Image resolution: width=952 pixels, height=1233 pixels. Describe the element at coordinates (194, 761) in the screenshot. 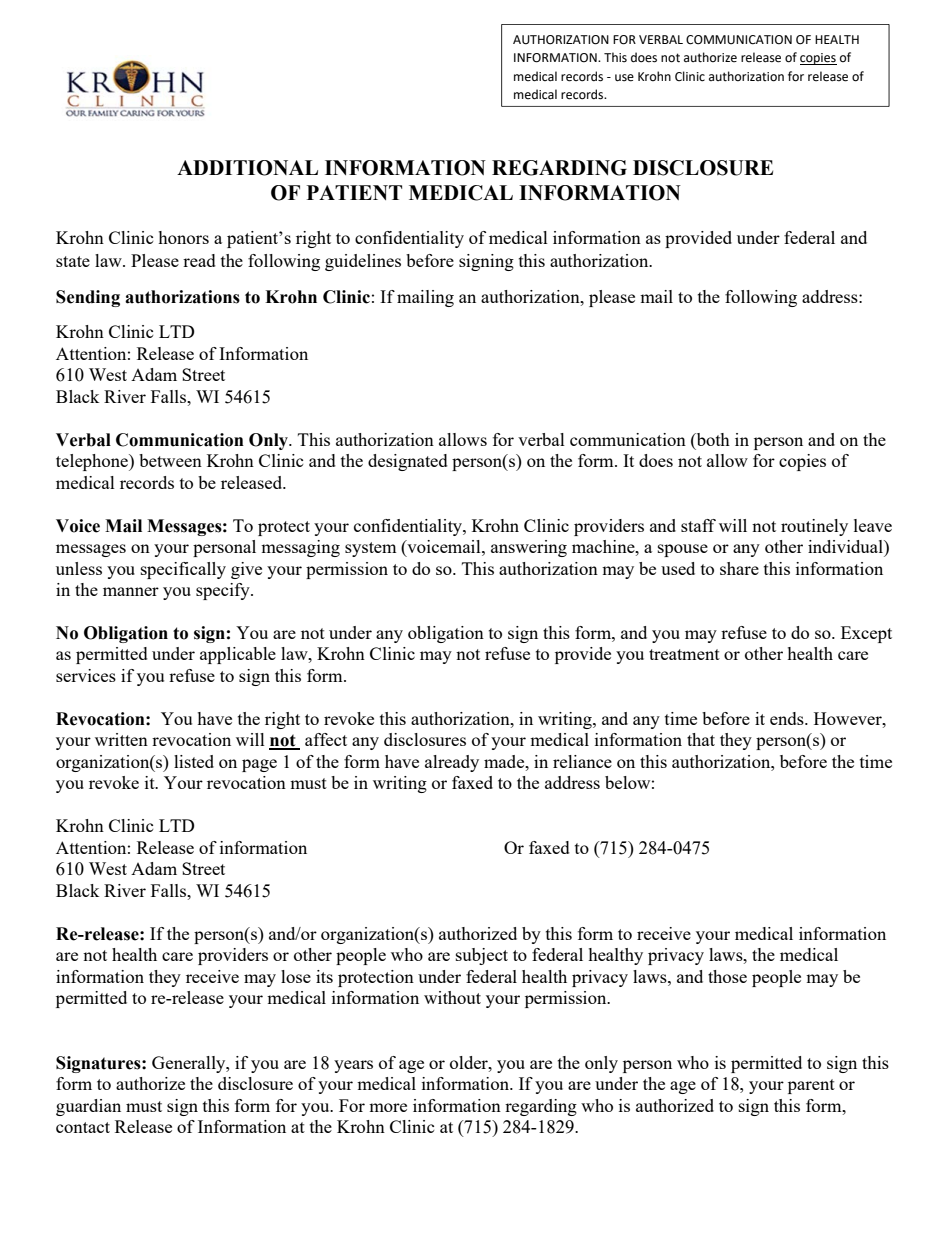

I see `listed` at that location.
